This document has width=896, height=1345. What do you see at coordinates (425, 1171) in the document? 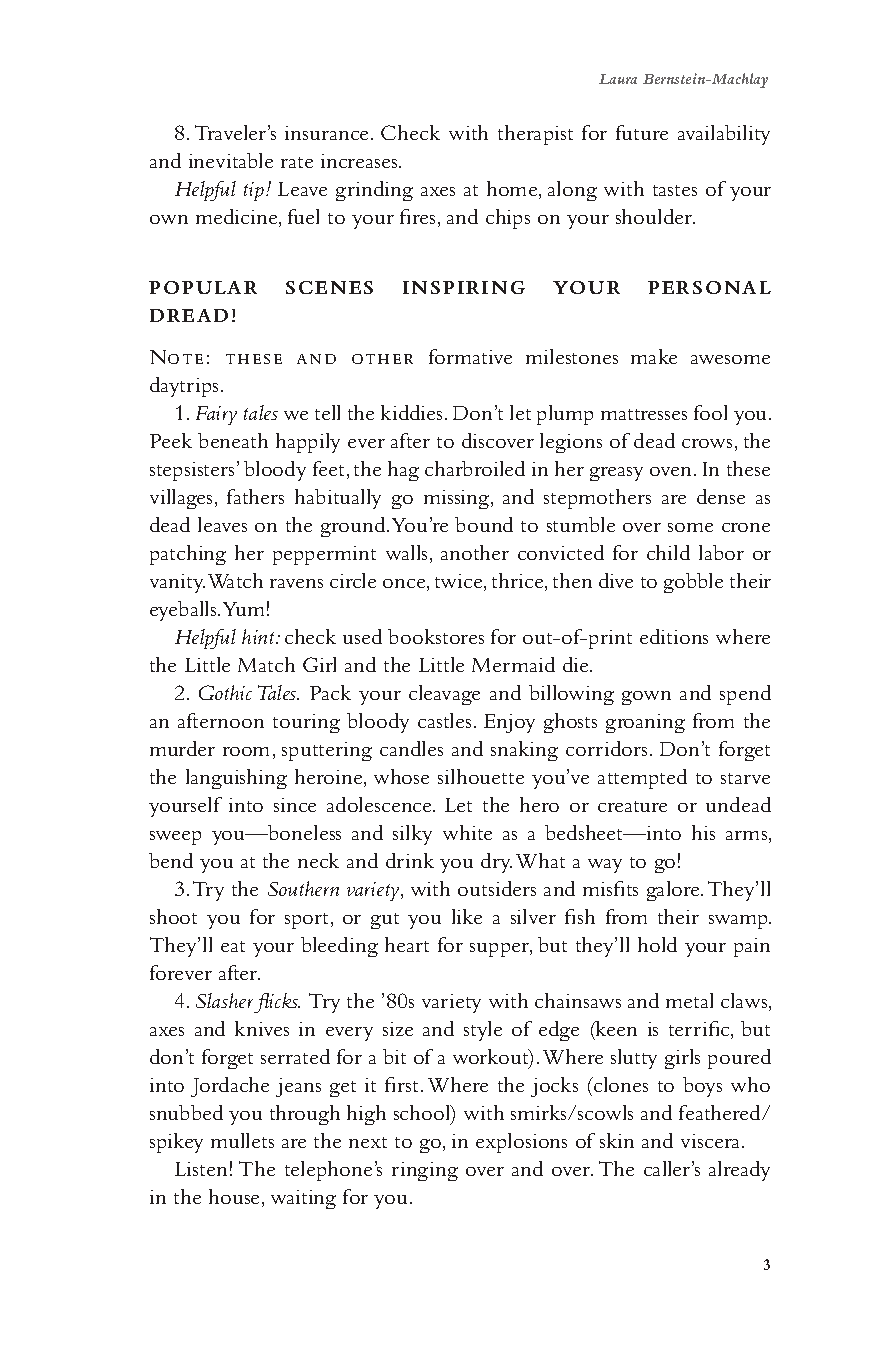
I see `ringing` at bounding box center [425, 1171].
